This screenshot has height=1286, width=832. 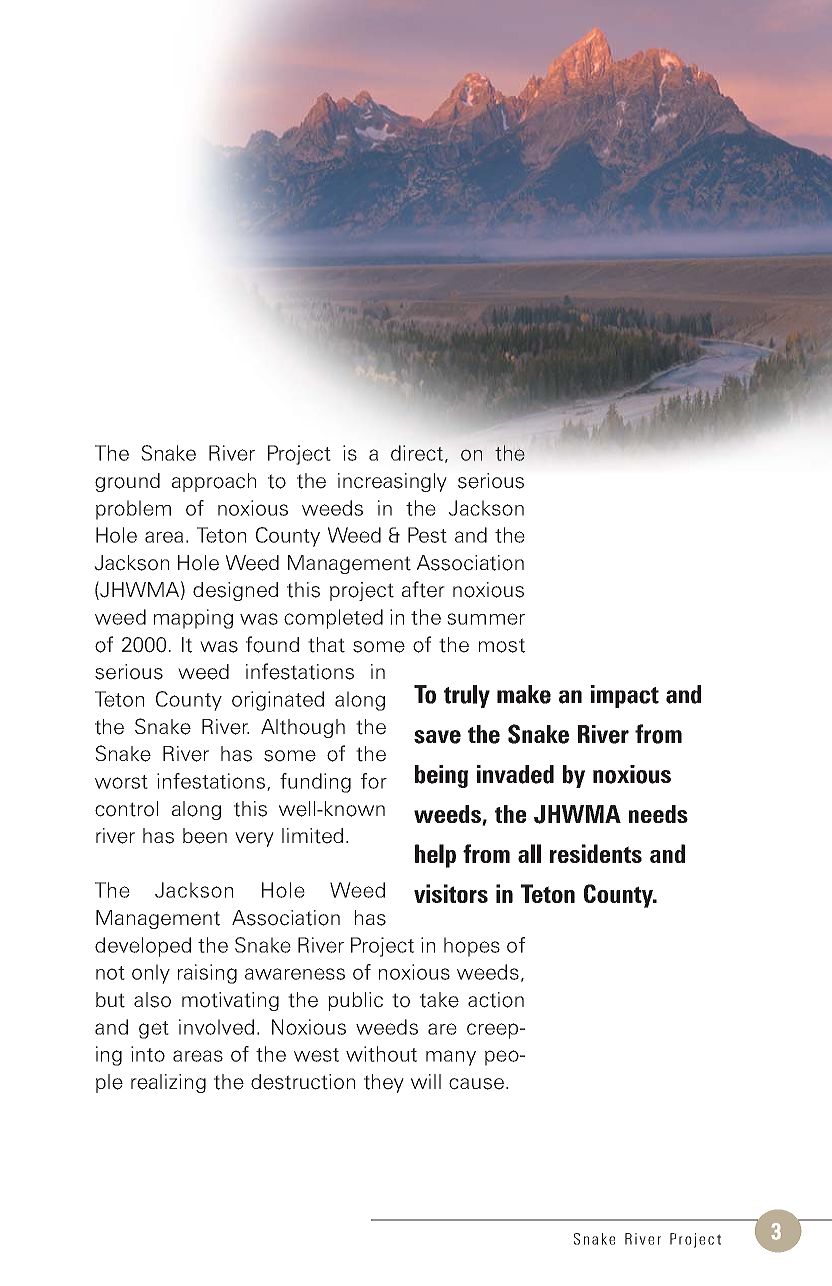 I want to click on impact, so click(x=625, y=696).
